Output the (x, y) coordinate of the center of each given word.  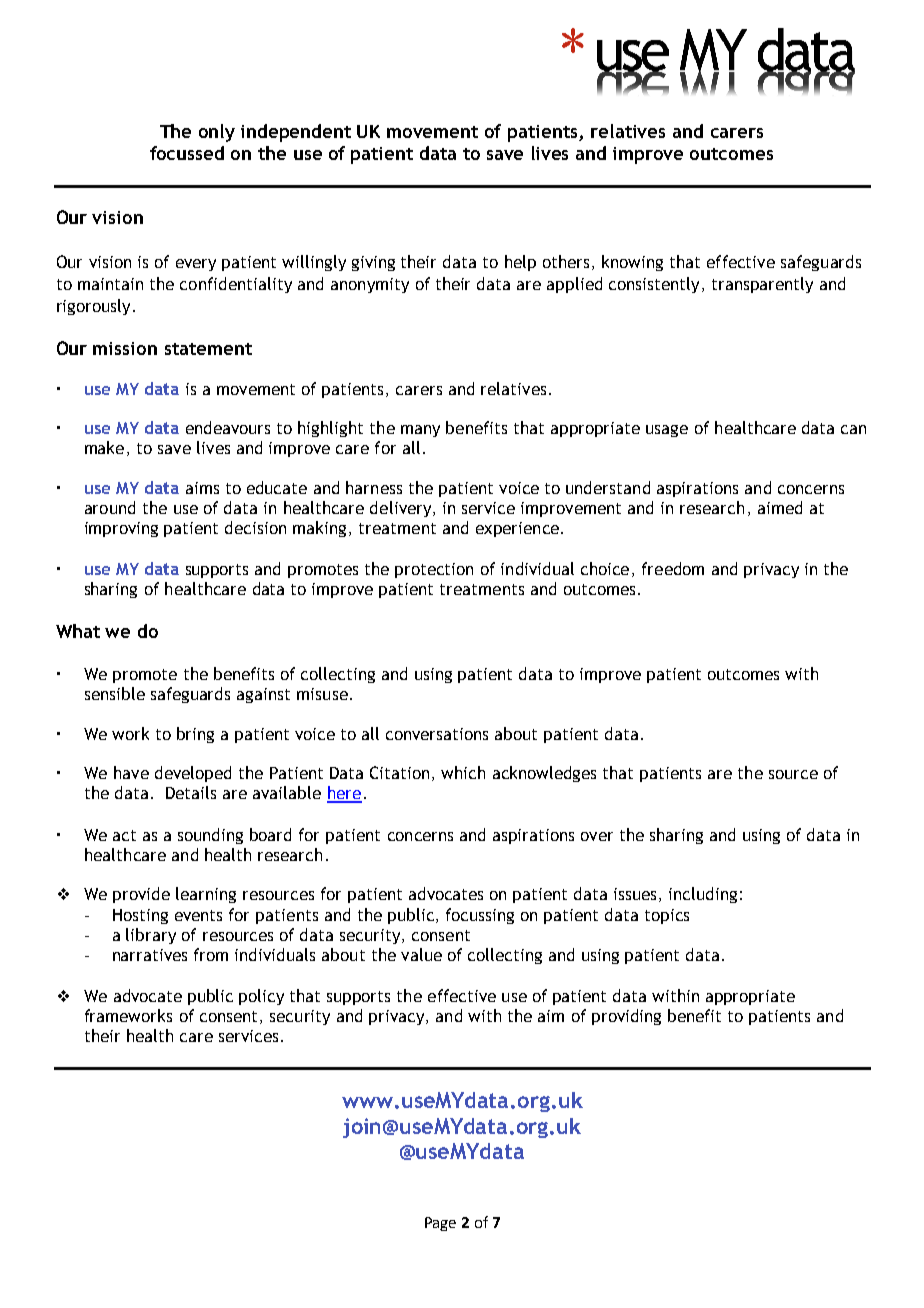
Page (440, 1224)
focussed (187, 153)
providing (626, 1017)
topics (667, 916)
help (520, 263)
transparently (762, 285)
